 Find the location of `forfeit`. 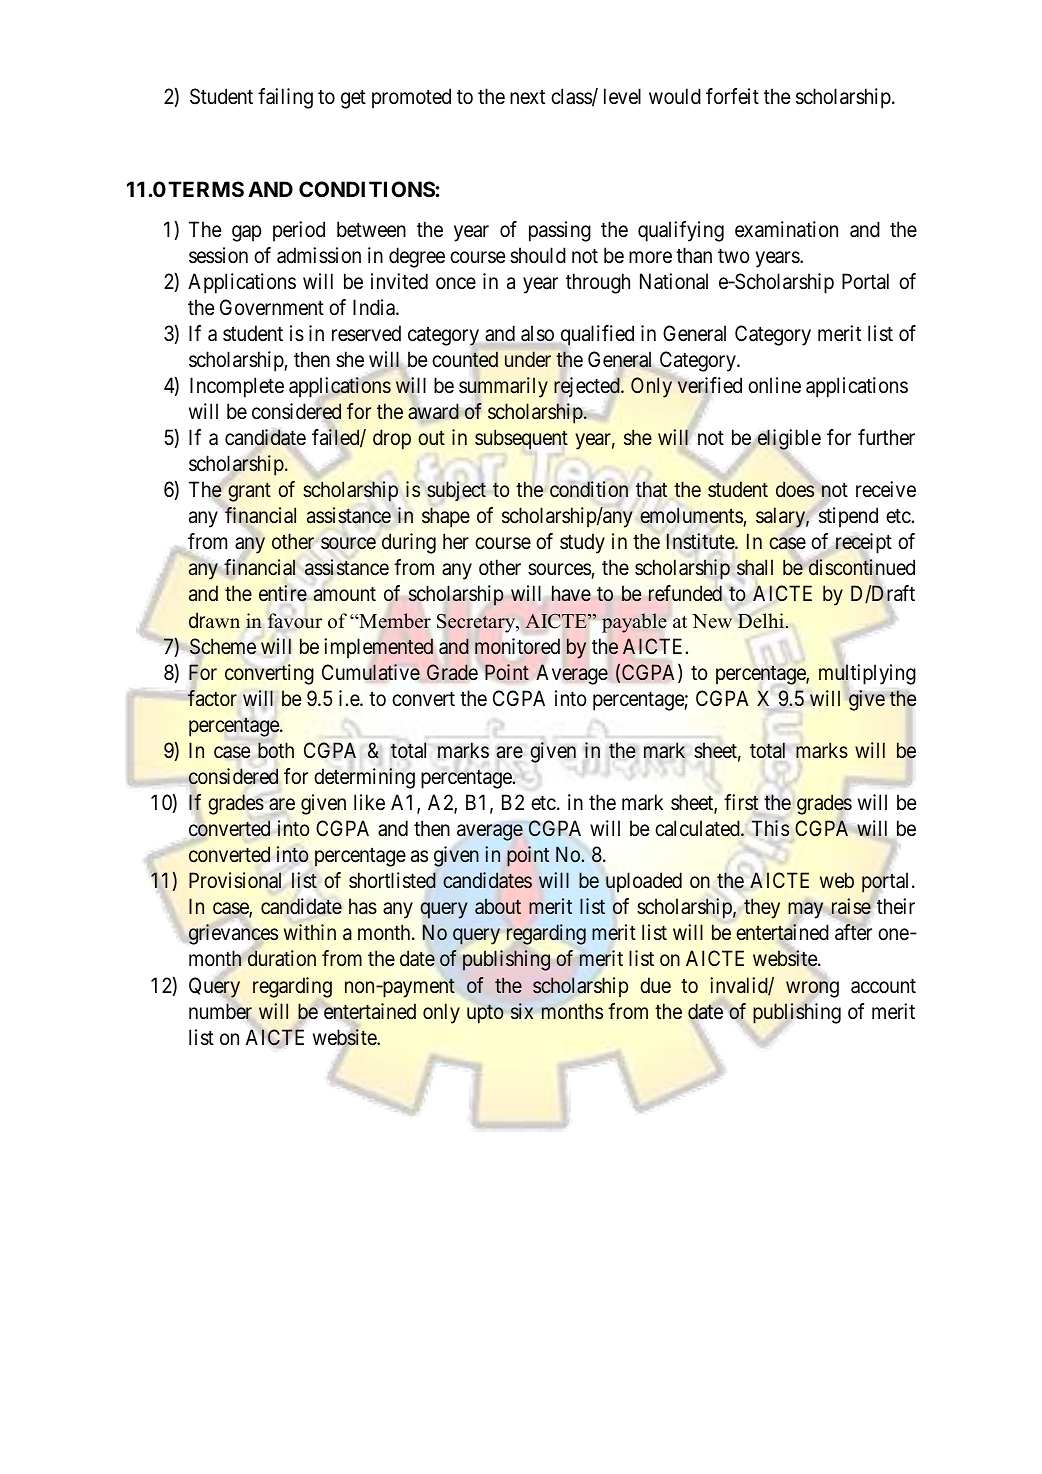

forfeit is located at coordinates (732, 96).
